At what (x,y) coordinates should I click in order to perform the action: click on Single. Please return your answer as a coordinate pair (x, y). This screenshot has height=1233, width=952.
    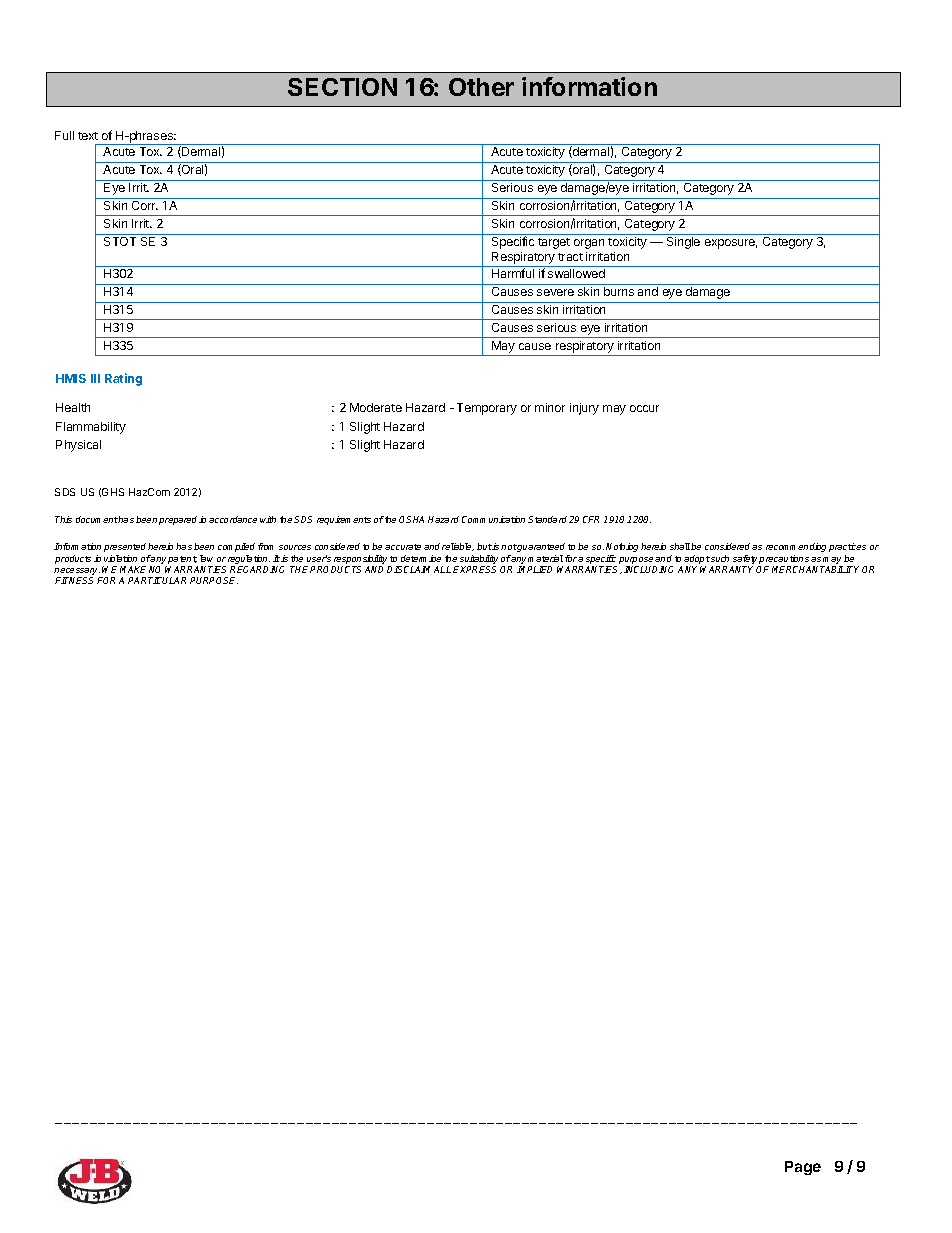
    Looking at the image, I should click on (683, 243).
